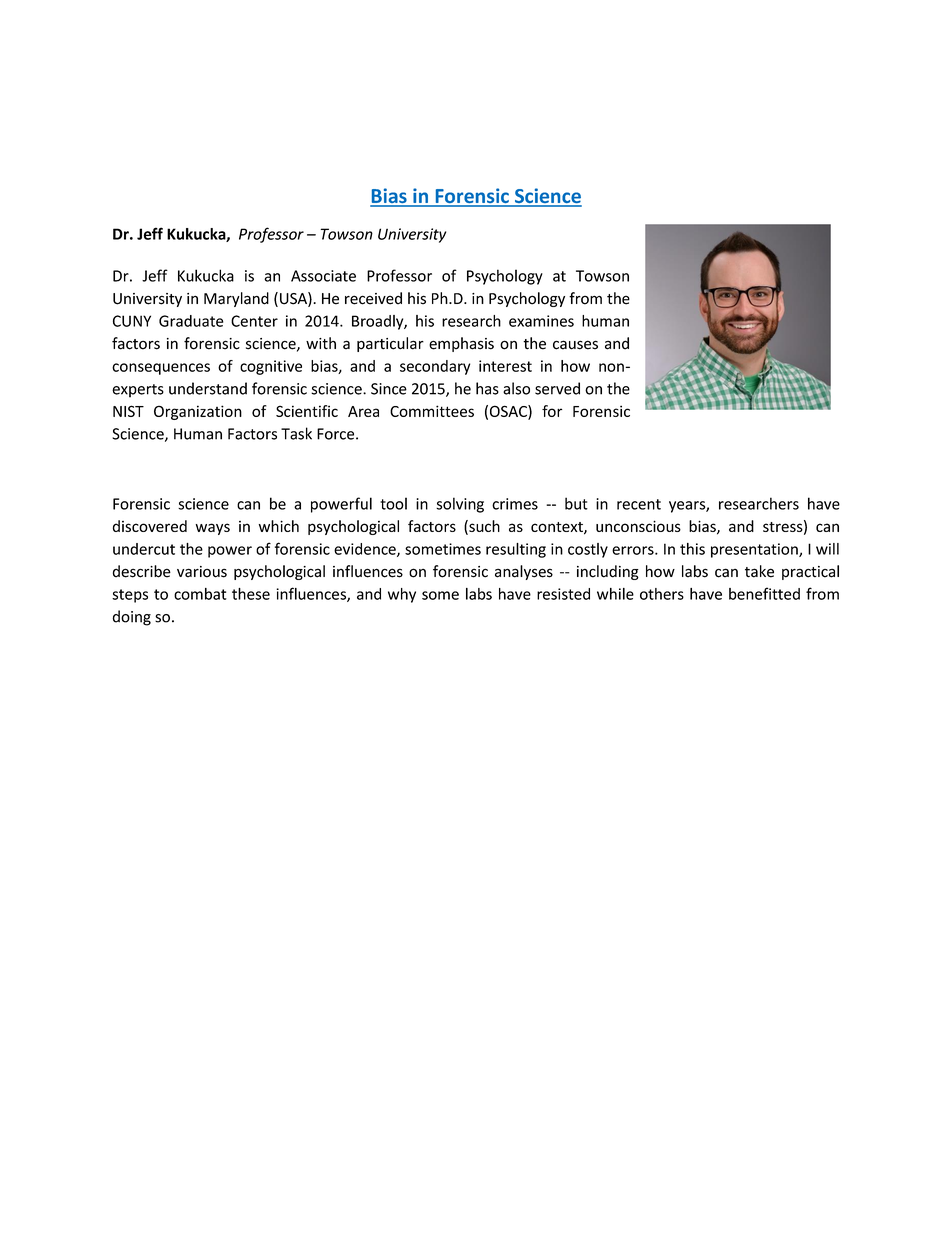 The height and width of the screenshot is (1233, 952). I want to click on Organization, so click(198, 412).
